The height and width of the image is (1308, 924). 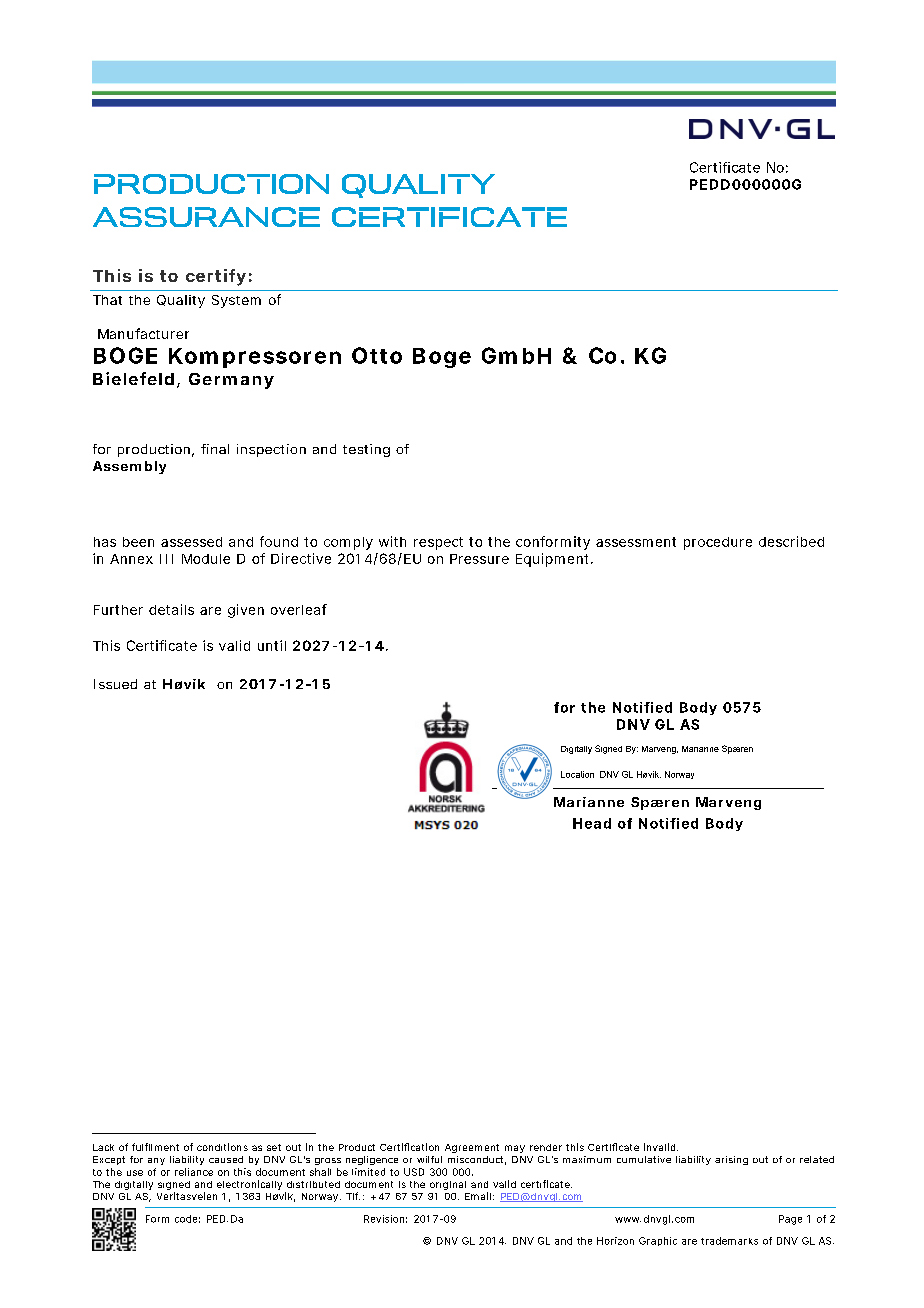 What do you see at coordinates (592, 823) in the image?
I see `Head` at bounding box center [592, 823].
